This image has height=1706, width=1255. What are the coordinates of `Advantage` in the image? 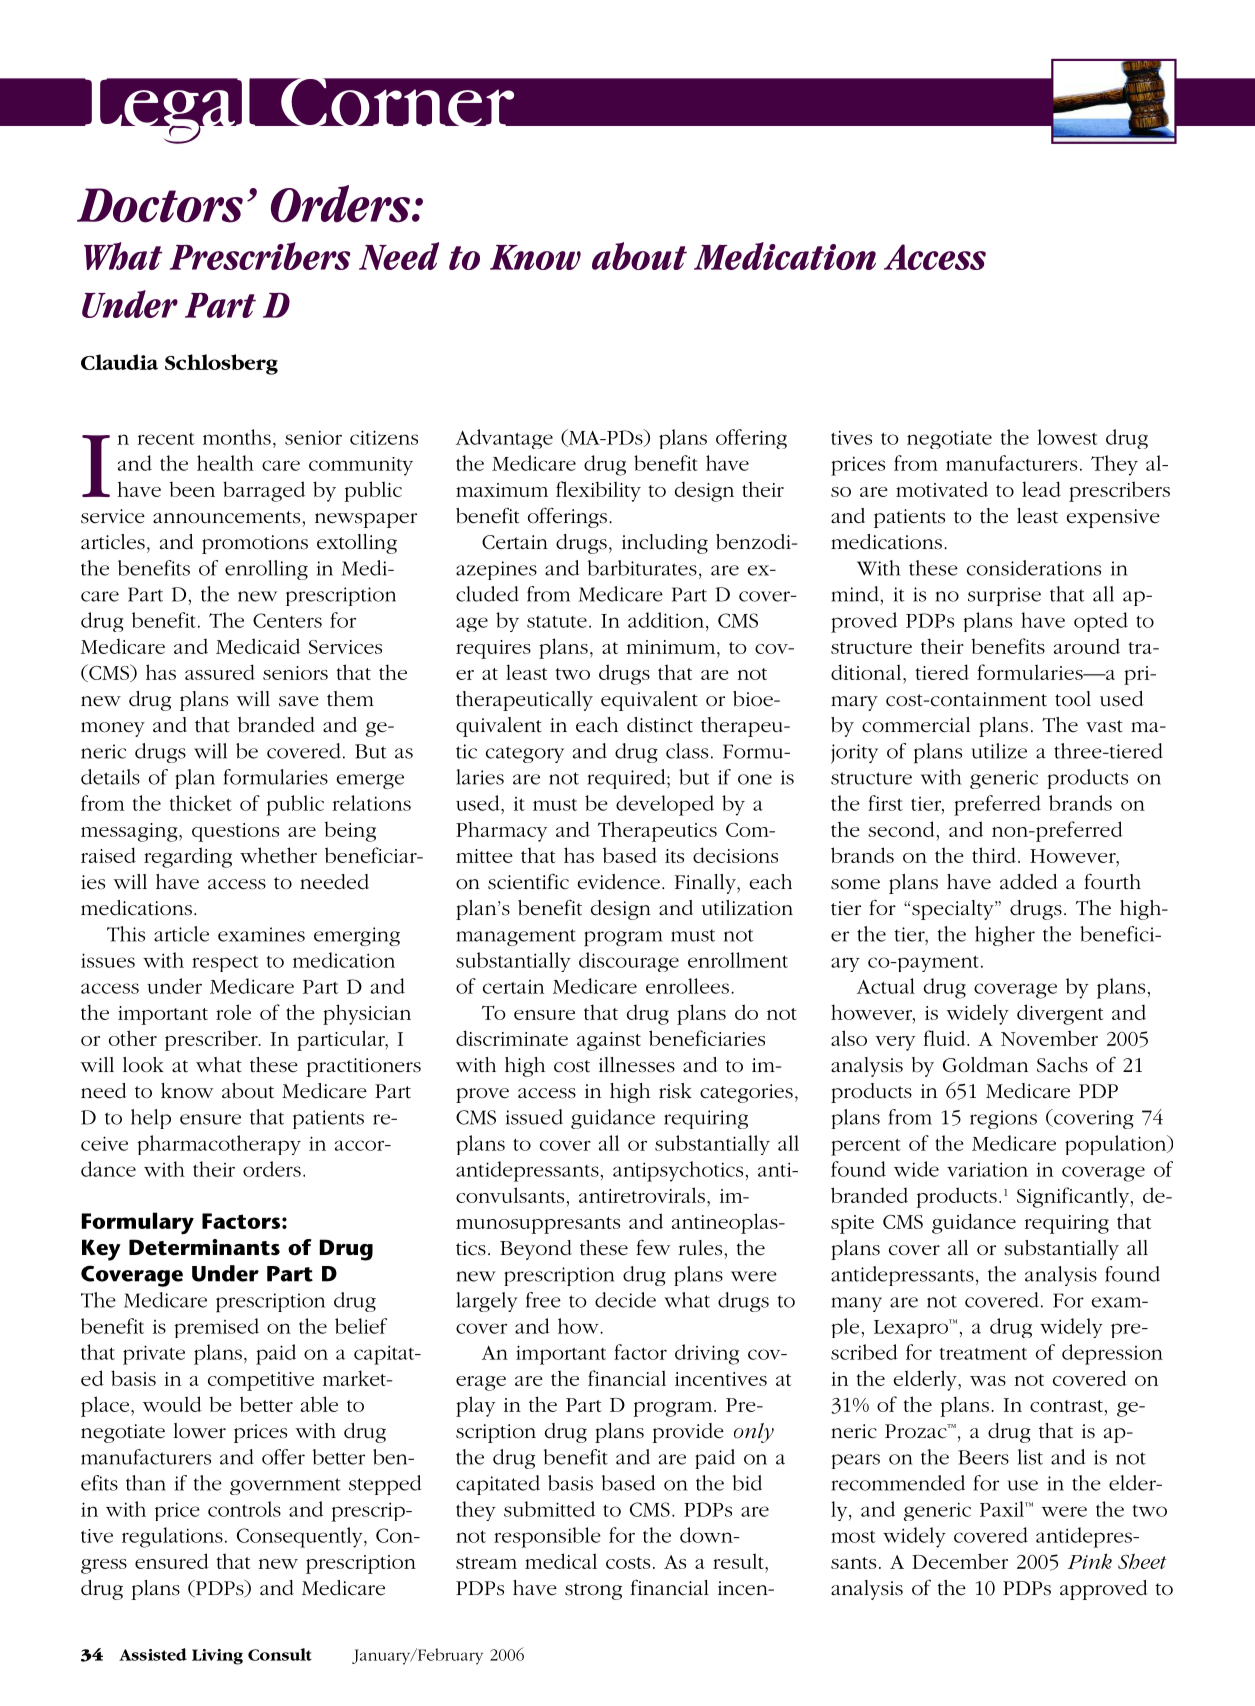 It's located at (504, 439).
